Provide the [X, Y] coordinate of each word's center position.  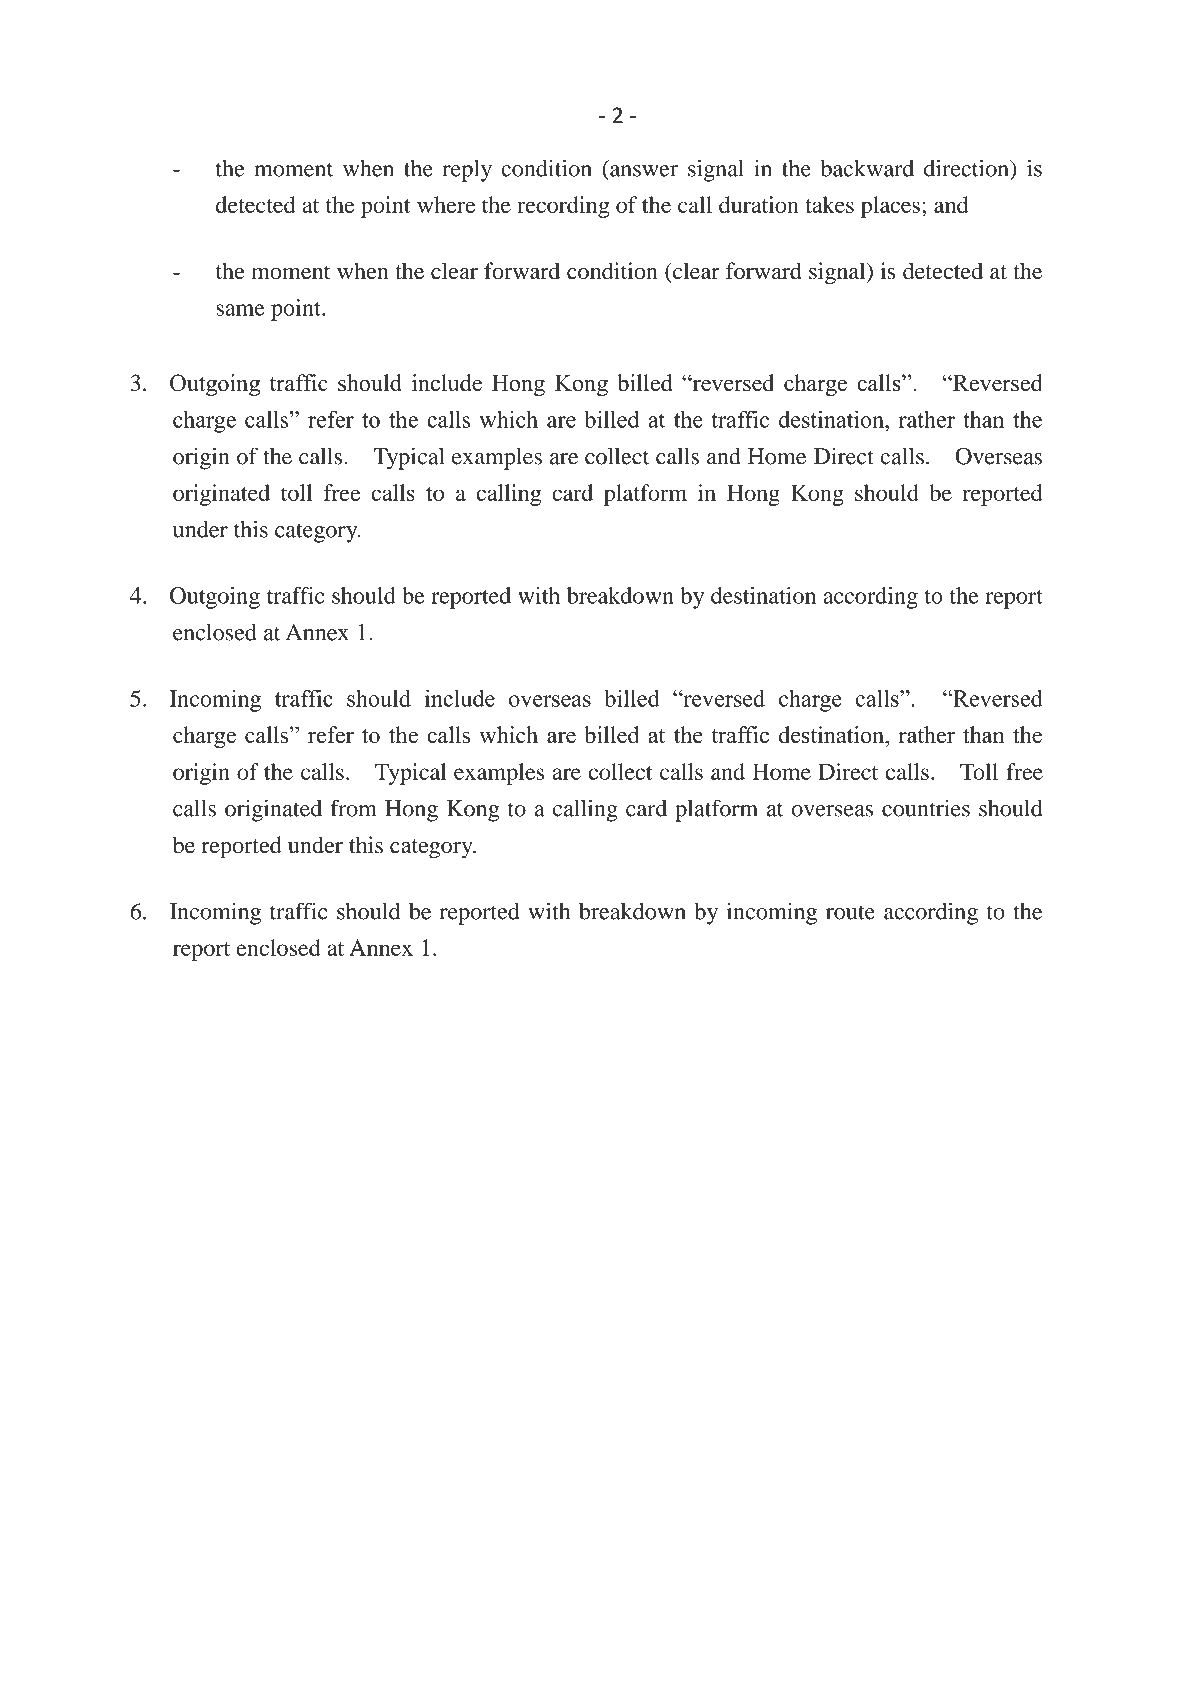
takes [829, 204]
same [240, 310]
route [850, 912]
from [353, 808]
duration [759, 204]
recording [563, 207]
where [446, 204]
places [890, 207]
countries [926, 808]
